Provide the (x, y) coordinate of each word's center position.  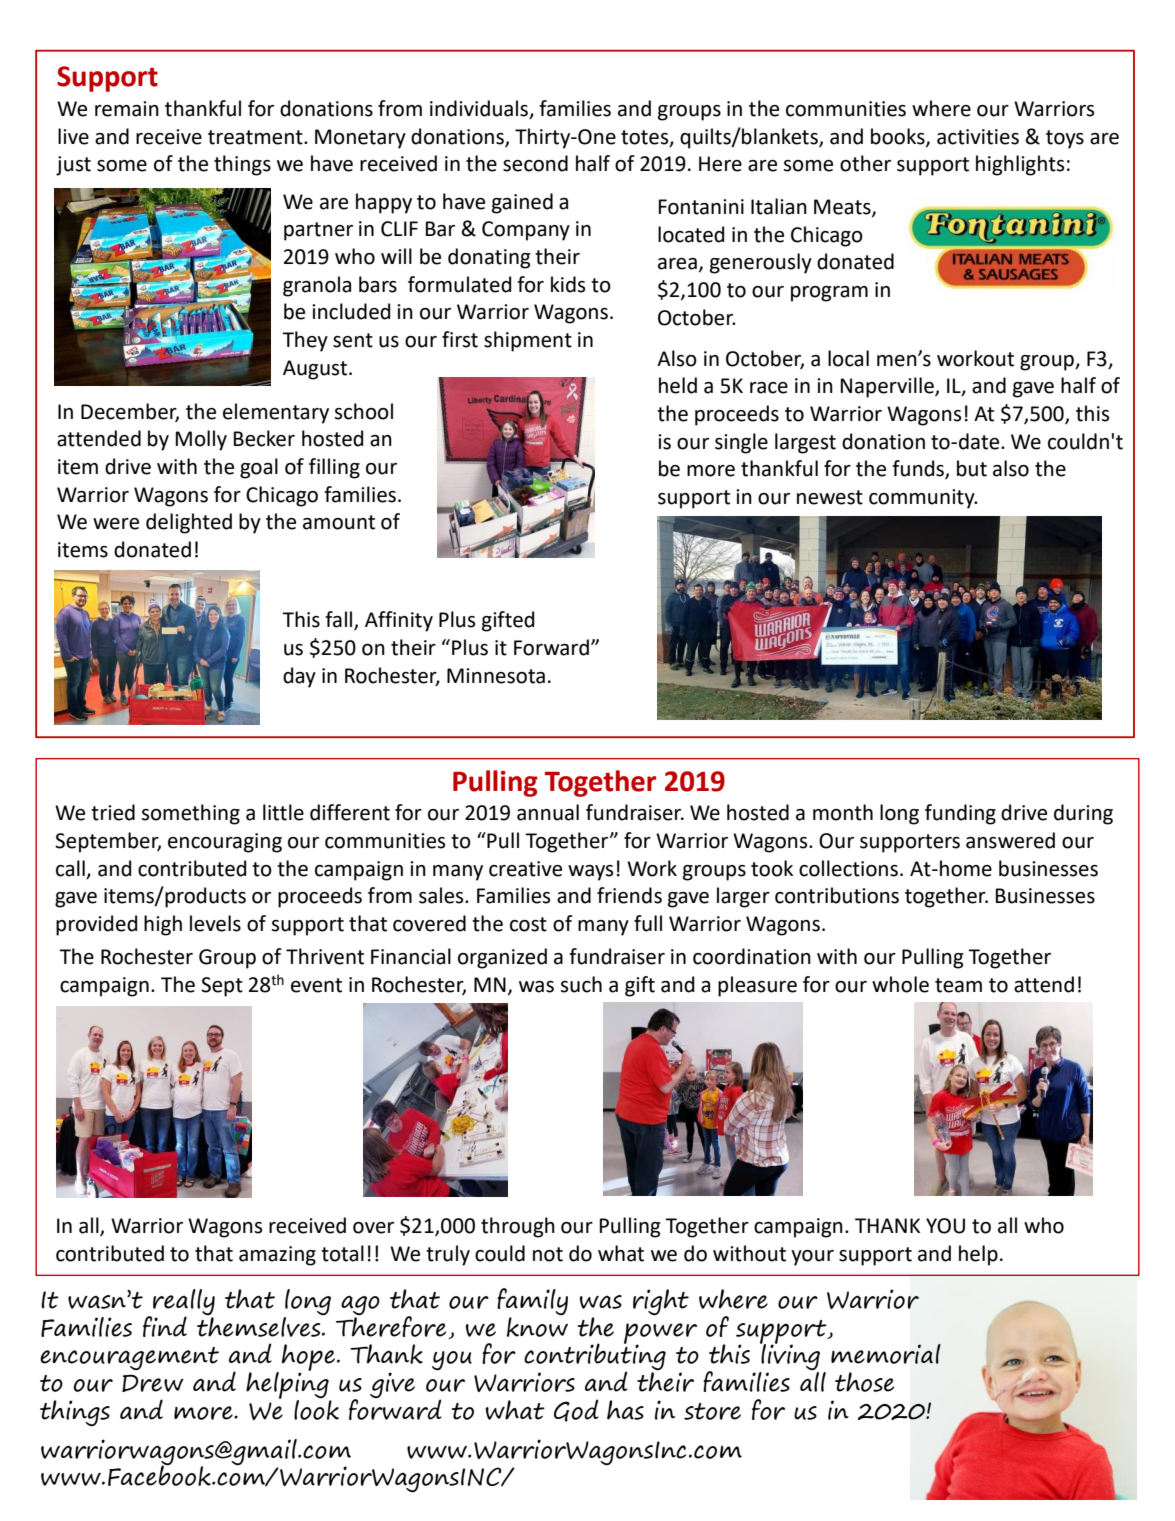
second (535, 163)
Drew (153, 1383)
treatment (256, 137)
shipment (528, 341)
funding (960, 814)
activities (978, 137)
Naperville (888, 387)
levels (215, 923)
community (923, 499)
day (299, 677)
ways (590, 873)
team (958, 985)
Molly (201, 440)
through (518, 1227)
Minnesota (496, 676)
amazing (277, 1256)
